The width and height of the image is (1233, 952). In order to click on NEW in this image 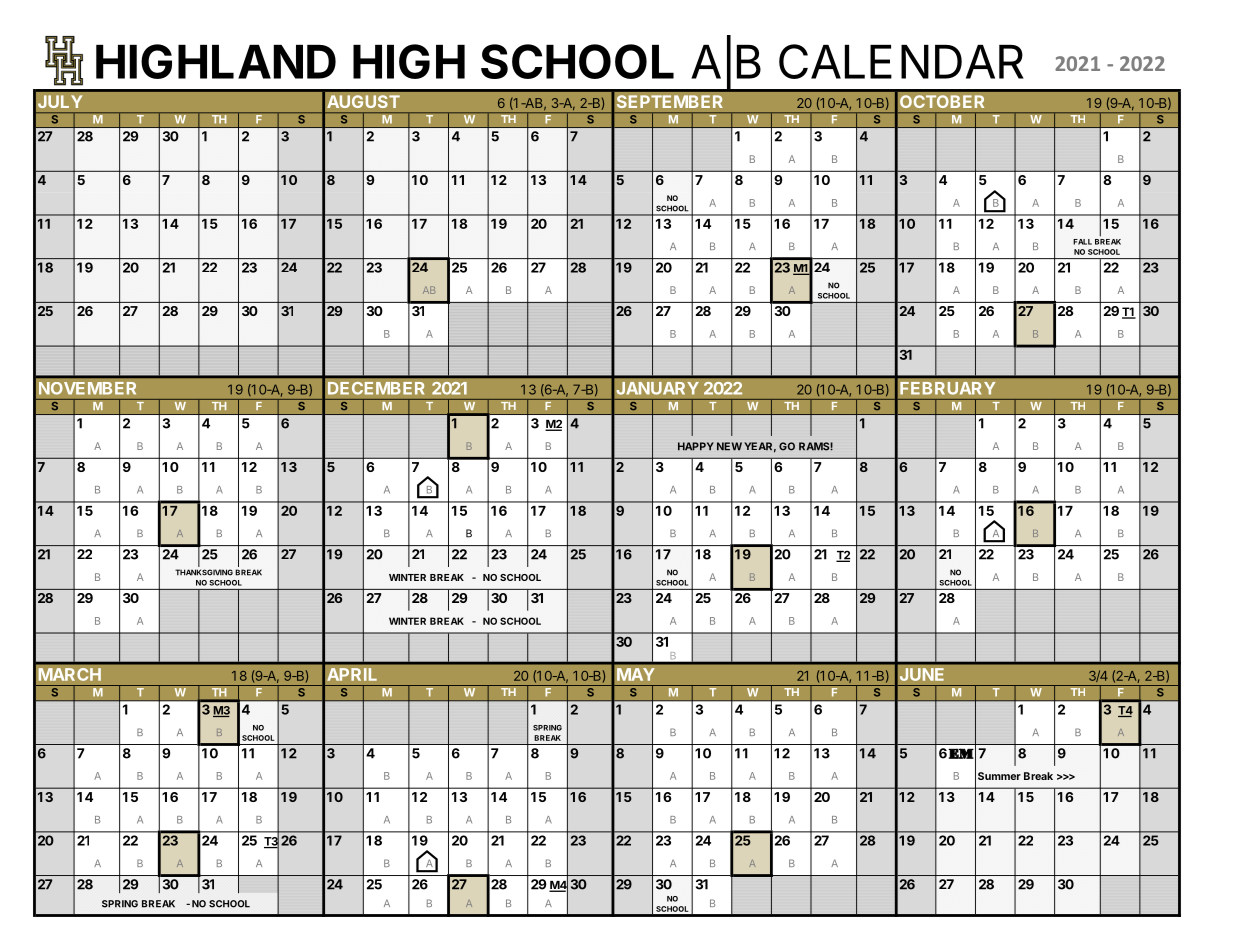, I will do `click(729, 446)`.
